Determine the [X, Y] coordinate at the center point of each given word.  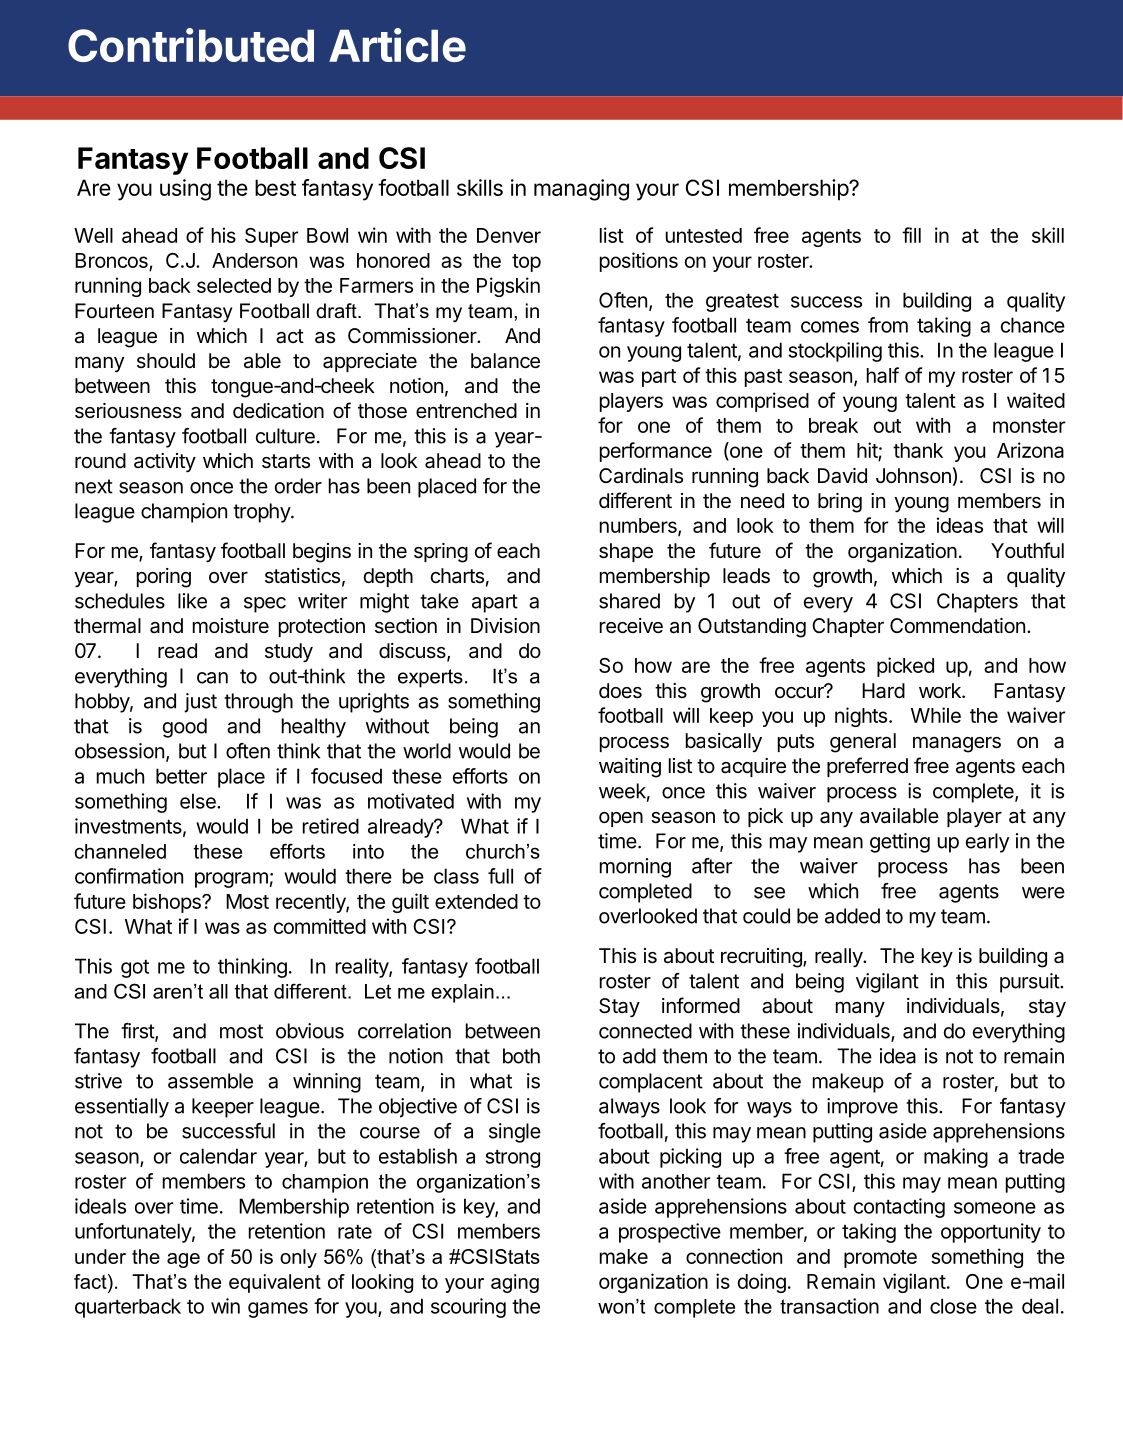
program [231, 880]
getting [900, 843]
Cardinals [641, 476]
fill [911, 235]
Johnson [913, 476]
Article [397, 45]
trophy [262, 513]
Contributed [191, 45]
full [500, 876]
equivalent [275, 1283]
